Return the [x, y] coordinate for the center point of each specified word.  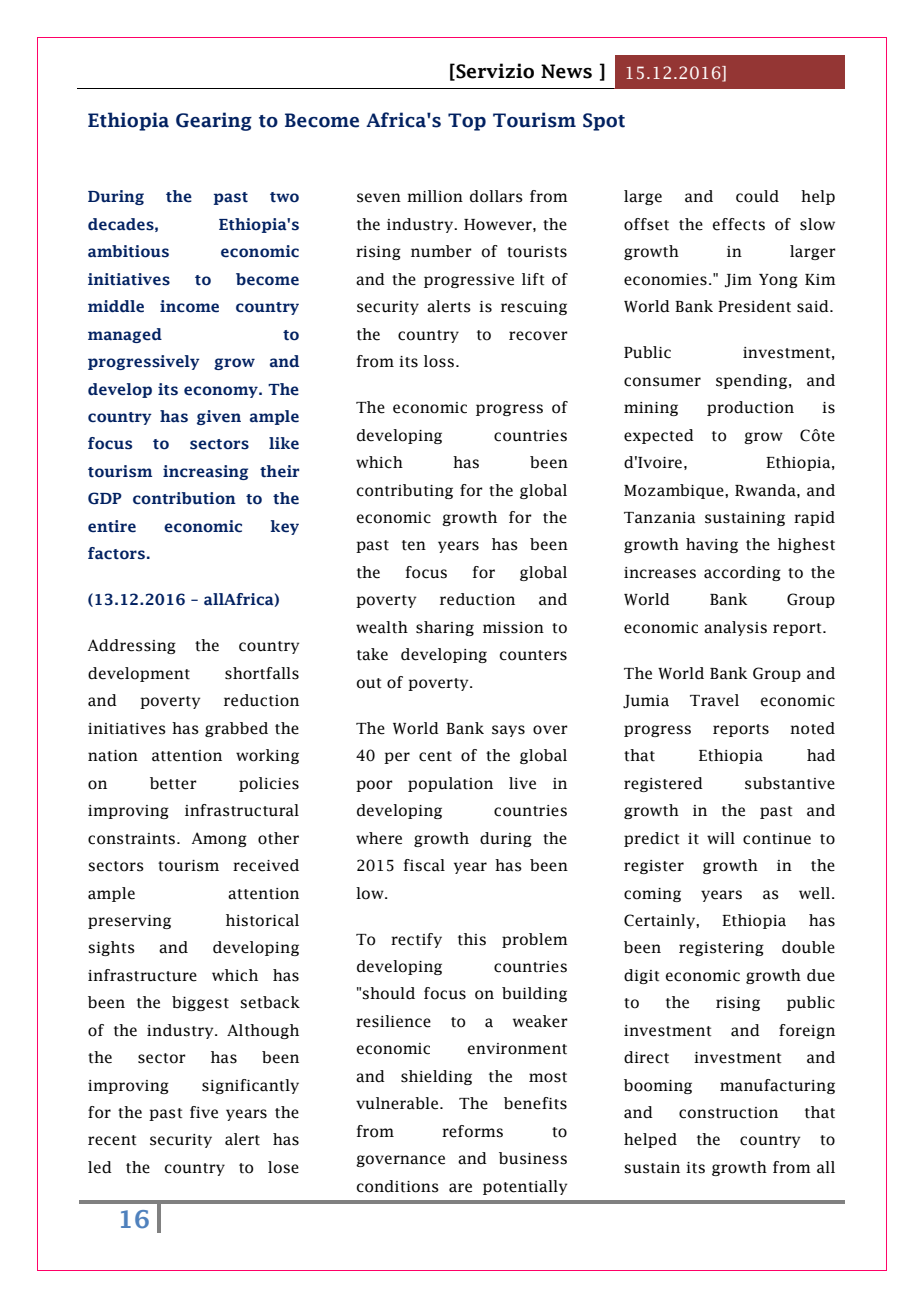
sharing [445, 628]
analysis [735, 628]
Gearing [214, 121]
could [757, 196]
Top [467, 122]
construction [728, 1113]
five [204, 1112]
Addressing [132, 646]
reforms [472, 1131]
